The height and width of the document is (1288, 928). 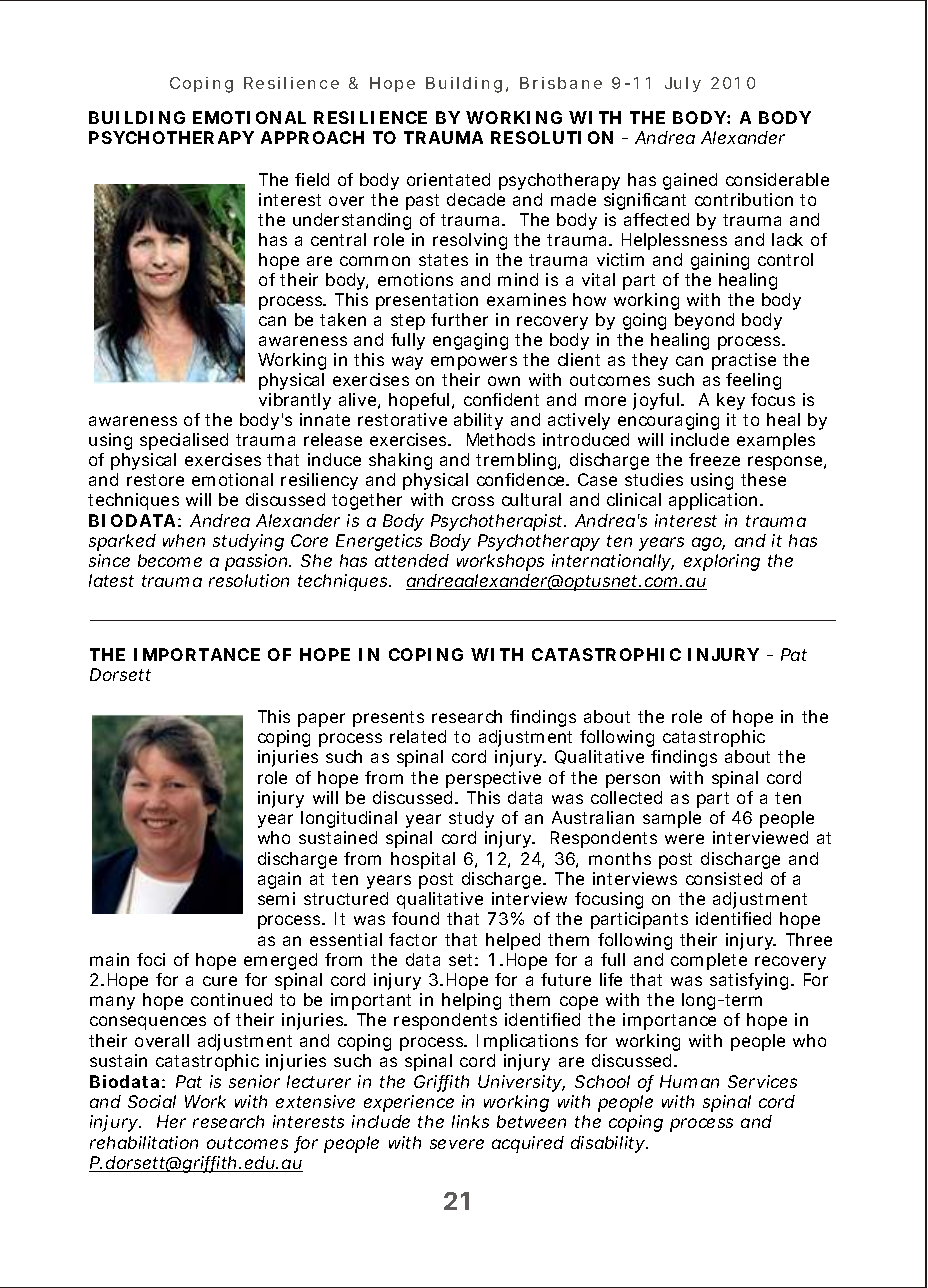 I want to click on become, so click(x=170, y=560).
